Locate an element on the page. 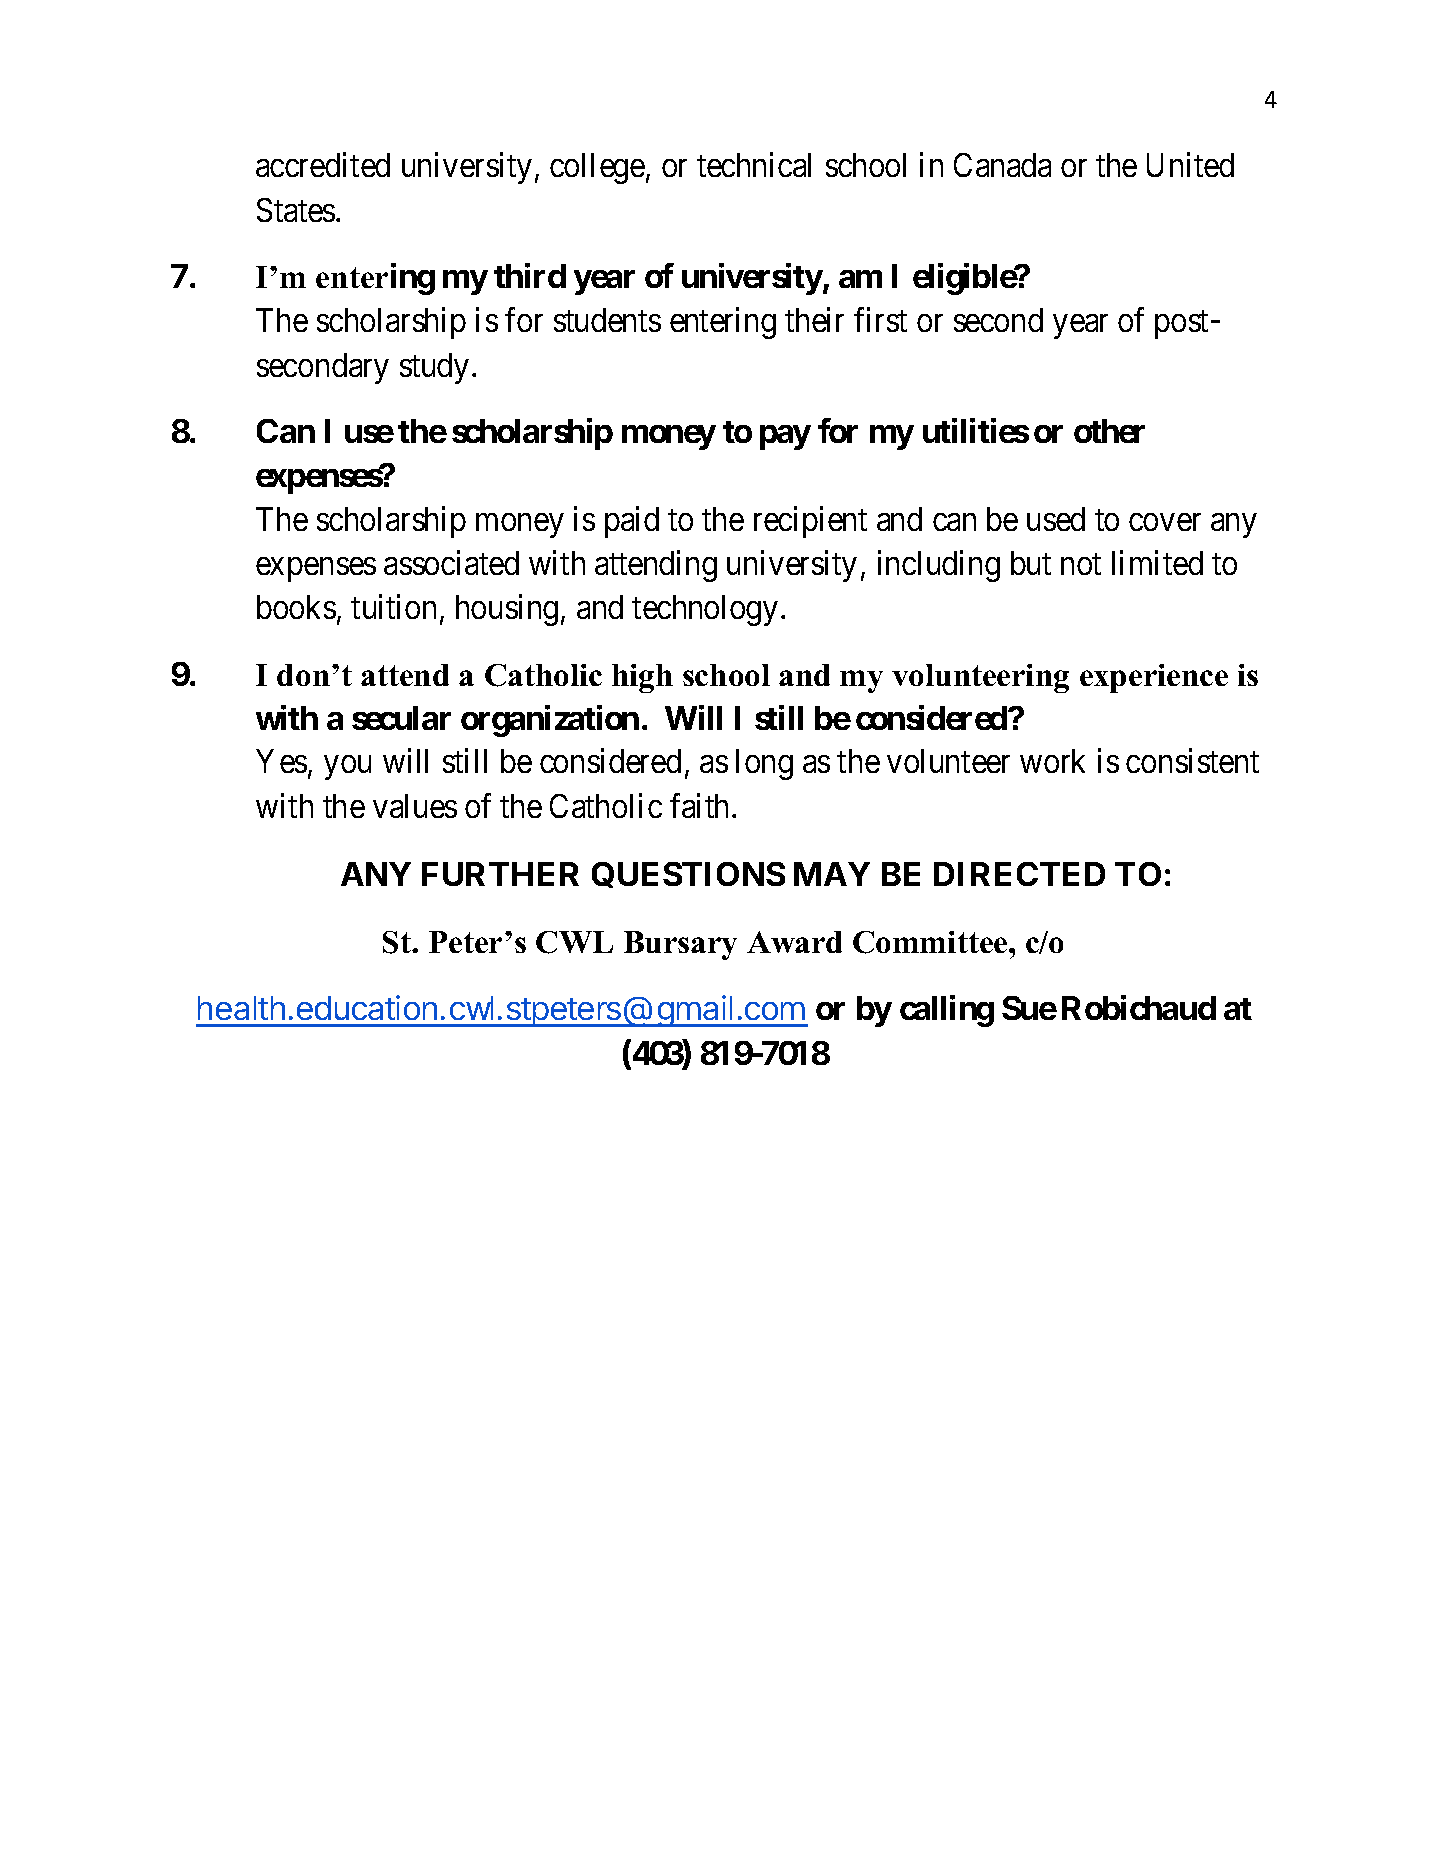  associated is located at coordinates (451, 562).
